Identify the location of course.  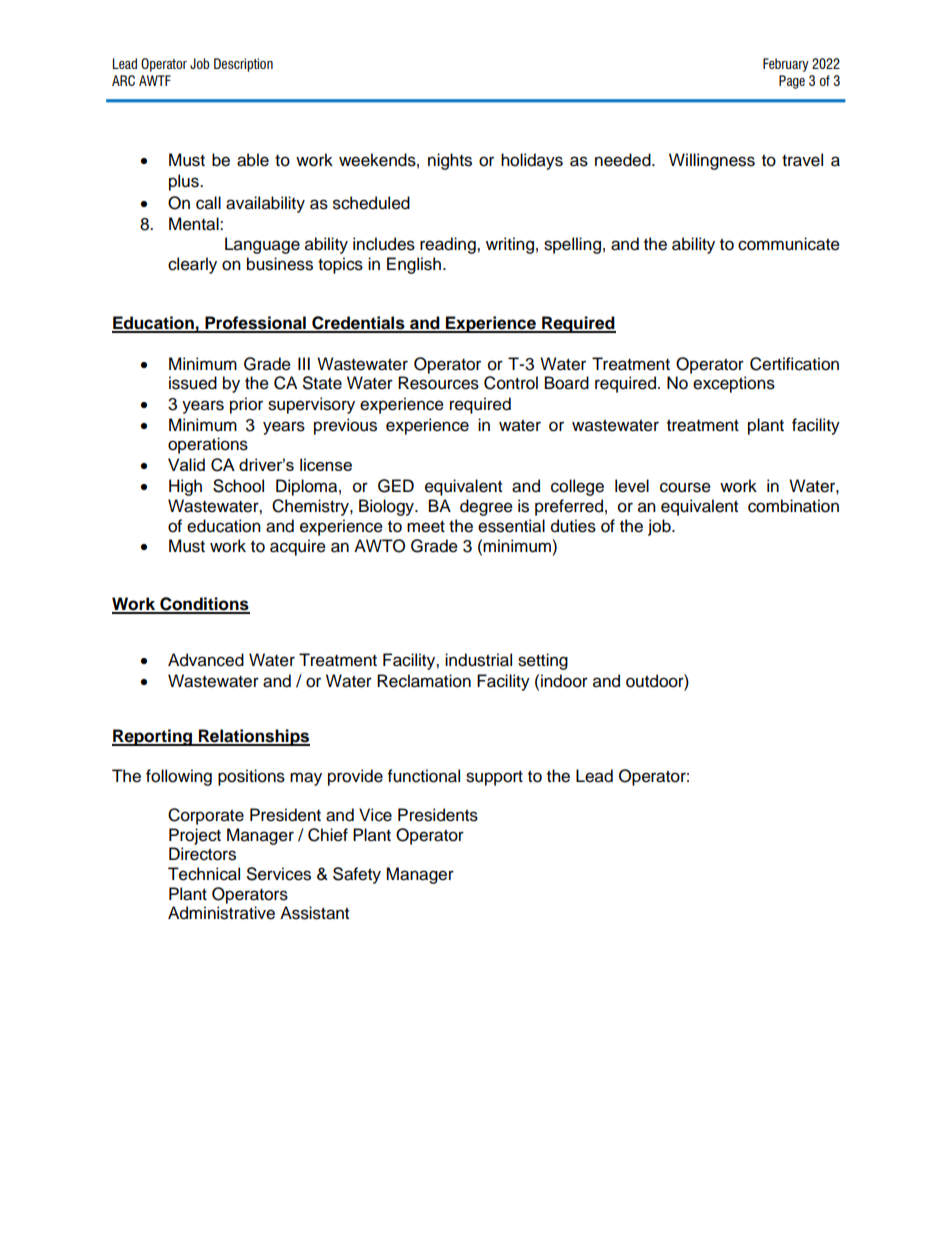
(685, 487).
